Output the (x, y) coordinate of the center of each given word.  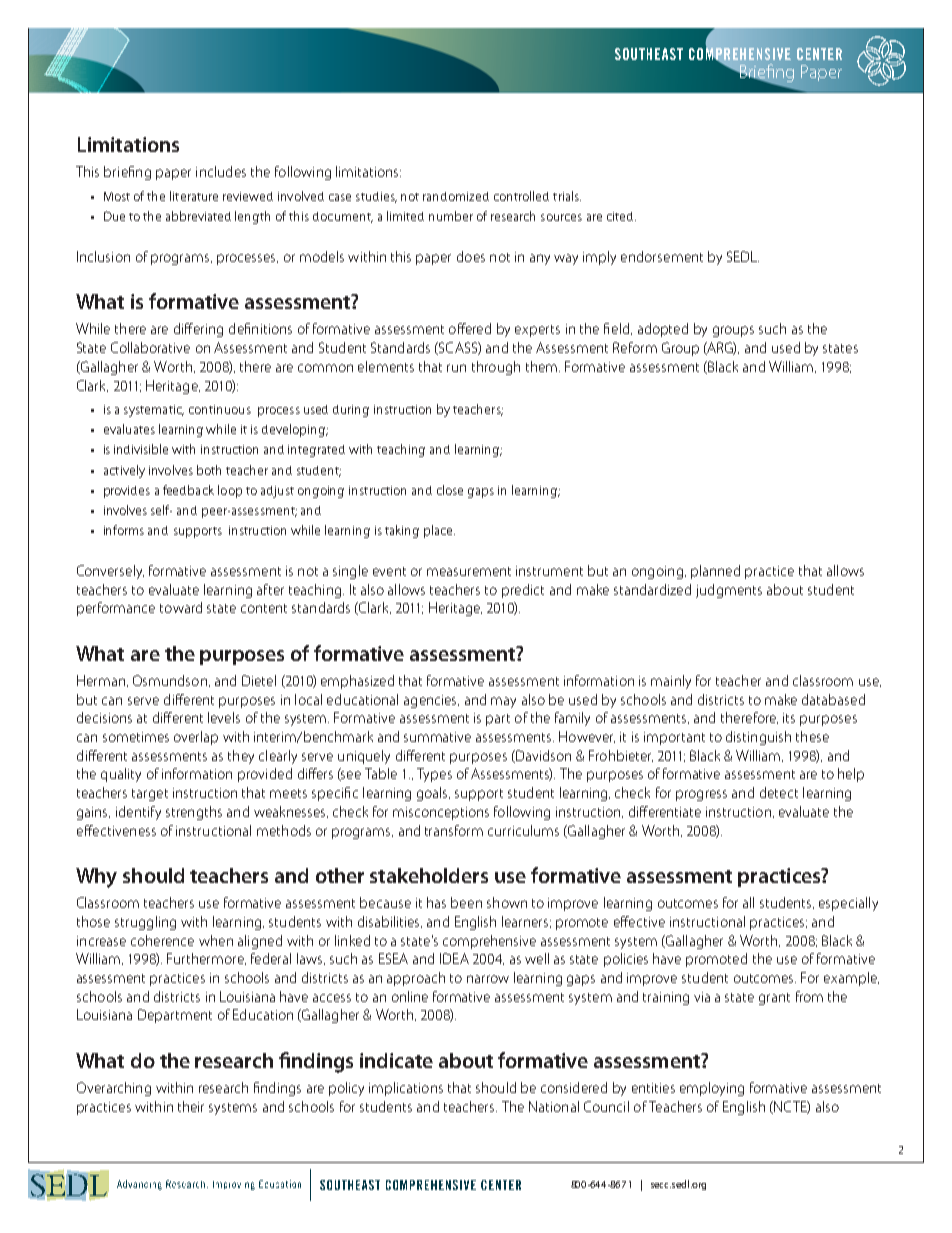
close (450, 490)
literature (194, 196)
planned (715, 572)
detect (779, 792)
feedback (188, 490)
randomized (456, 196)
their (191, 1106)
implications (406, 1089)
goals (433, 794)
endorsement (662, 256)
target (150, 795)
